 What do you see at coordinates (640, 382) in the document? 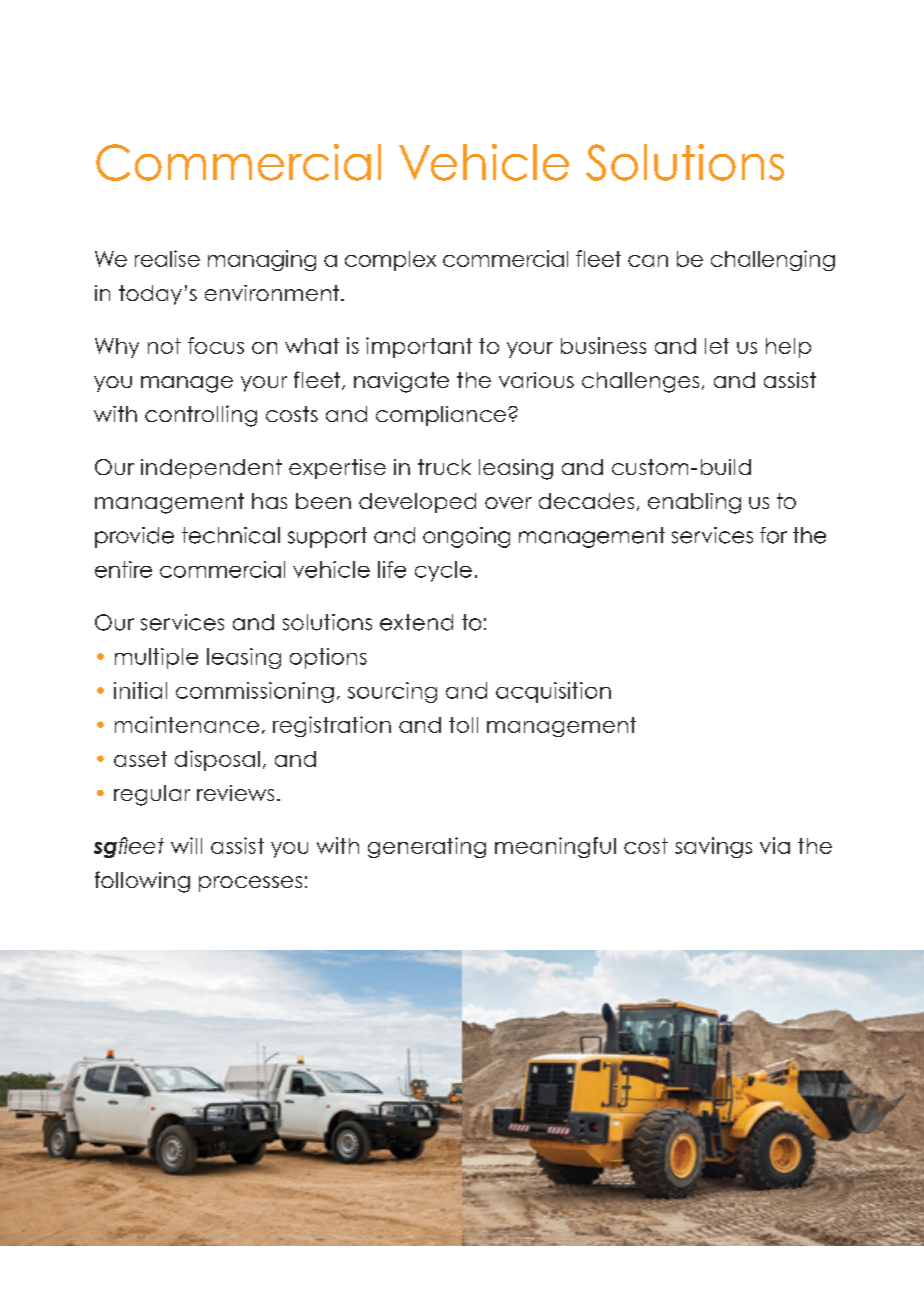
I see `challenges` at bounding box center [640, 382].
